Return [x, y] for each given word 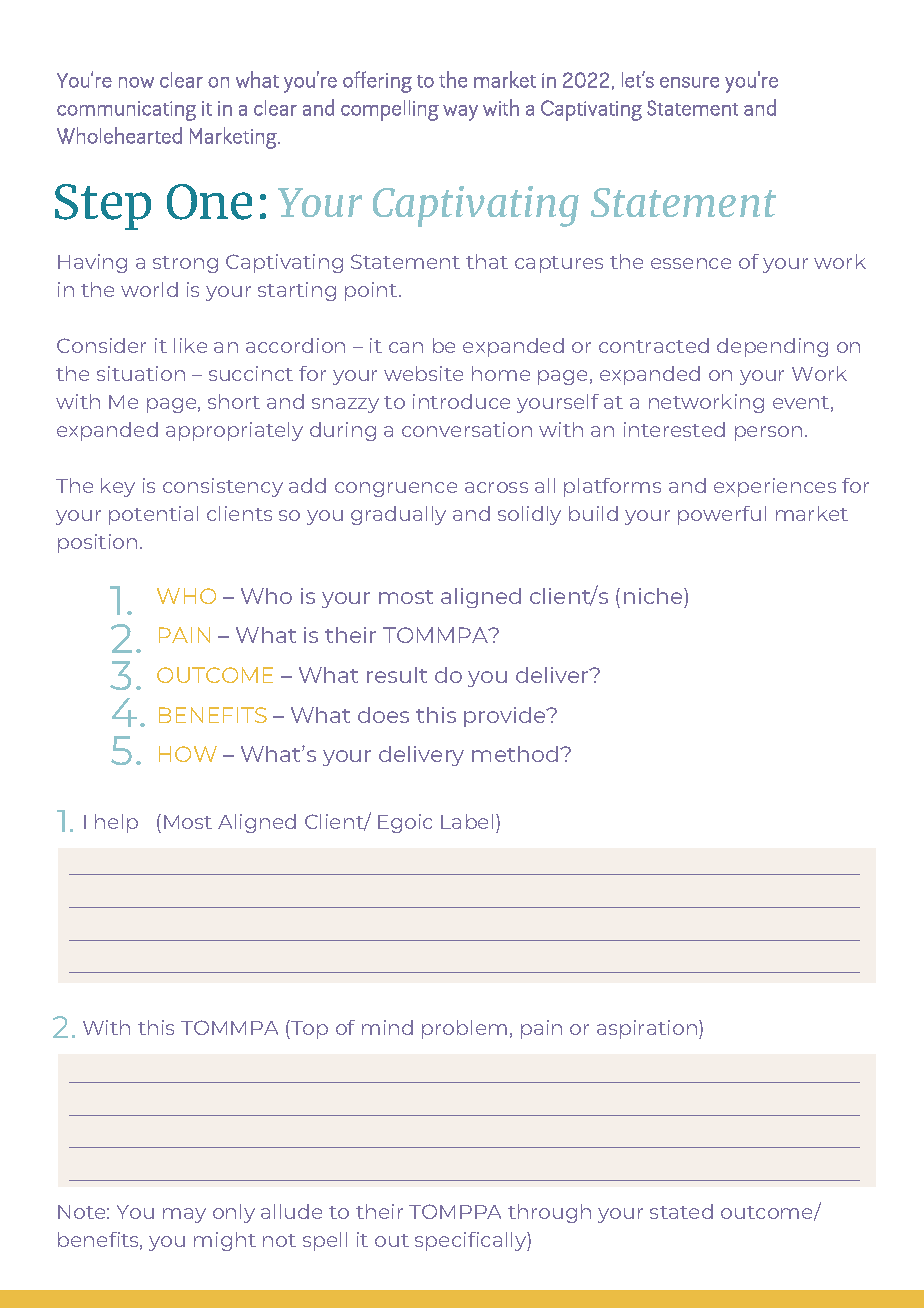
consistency [223, 487]
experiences [775, 487]
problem [464, 1029]
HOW [188, 754]
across [496, 487]
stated [681, 1211]
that [487, 261]
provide [506, 717]
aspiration [648, 1029]
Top [308, 1029]
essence [691, 263]
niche [654, 596]
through [549, 1213]
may [184, 1215]
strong [185, 264]
